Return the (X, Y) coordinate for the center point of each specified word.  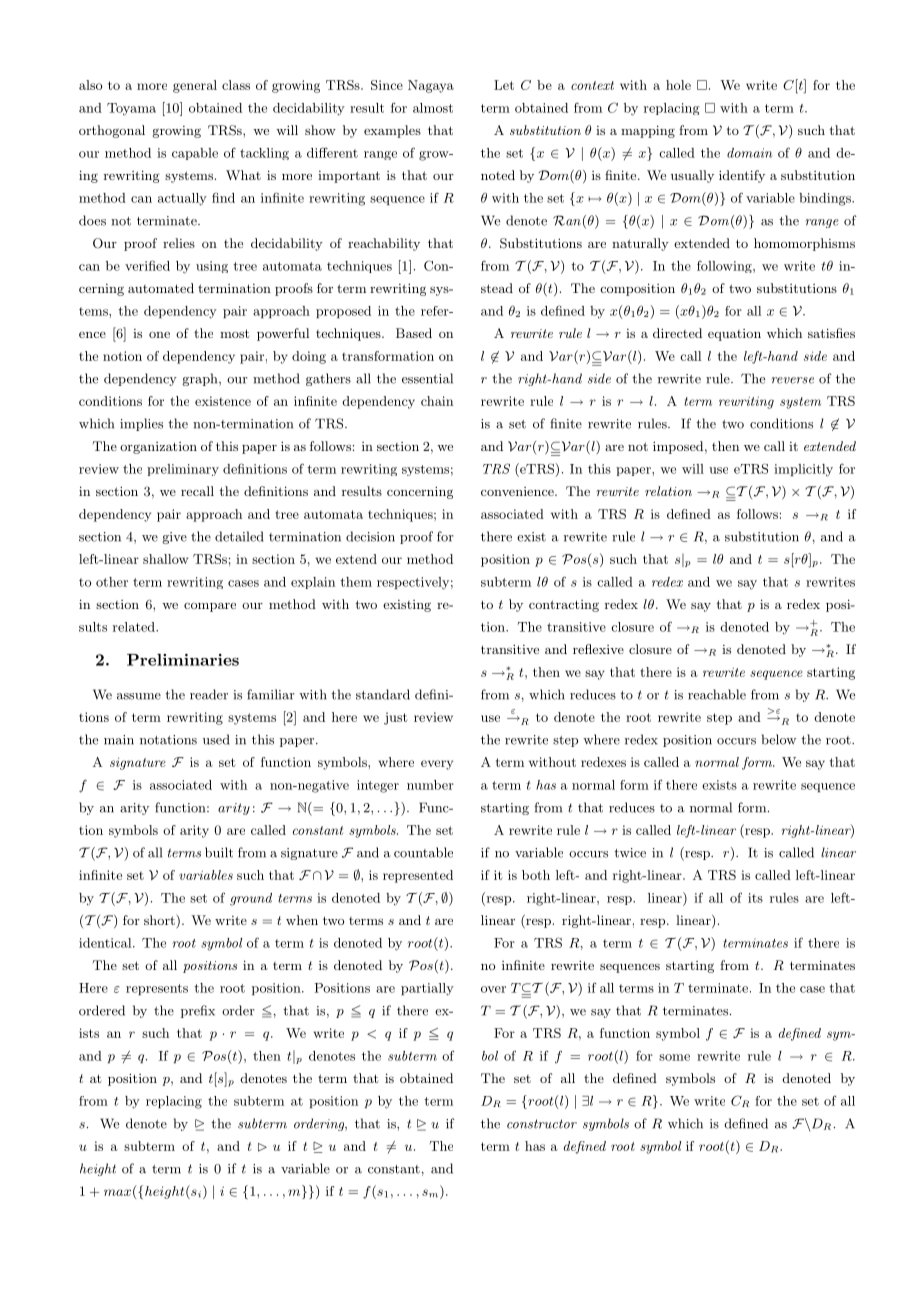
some (674, 1057)
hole (678, 85)
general (195, 86)
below (779, 739)
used (216, 739)
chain (437, 401)
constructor (542, 1124)
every (437, 765)
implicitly (803, 470)
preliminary (183, 470)
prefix (198, 1011)
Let (504, 85)
